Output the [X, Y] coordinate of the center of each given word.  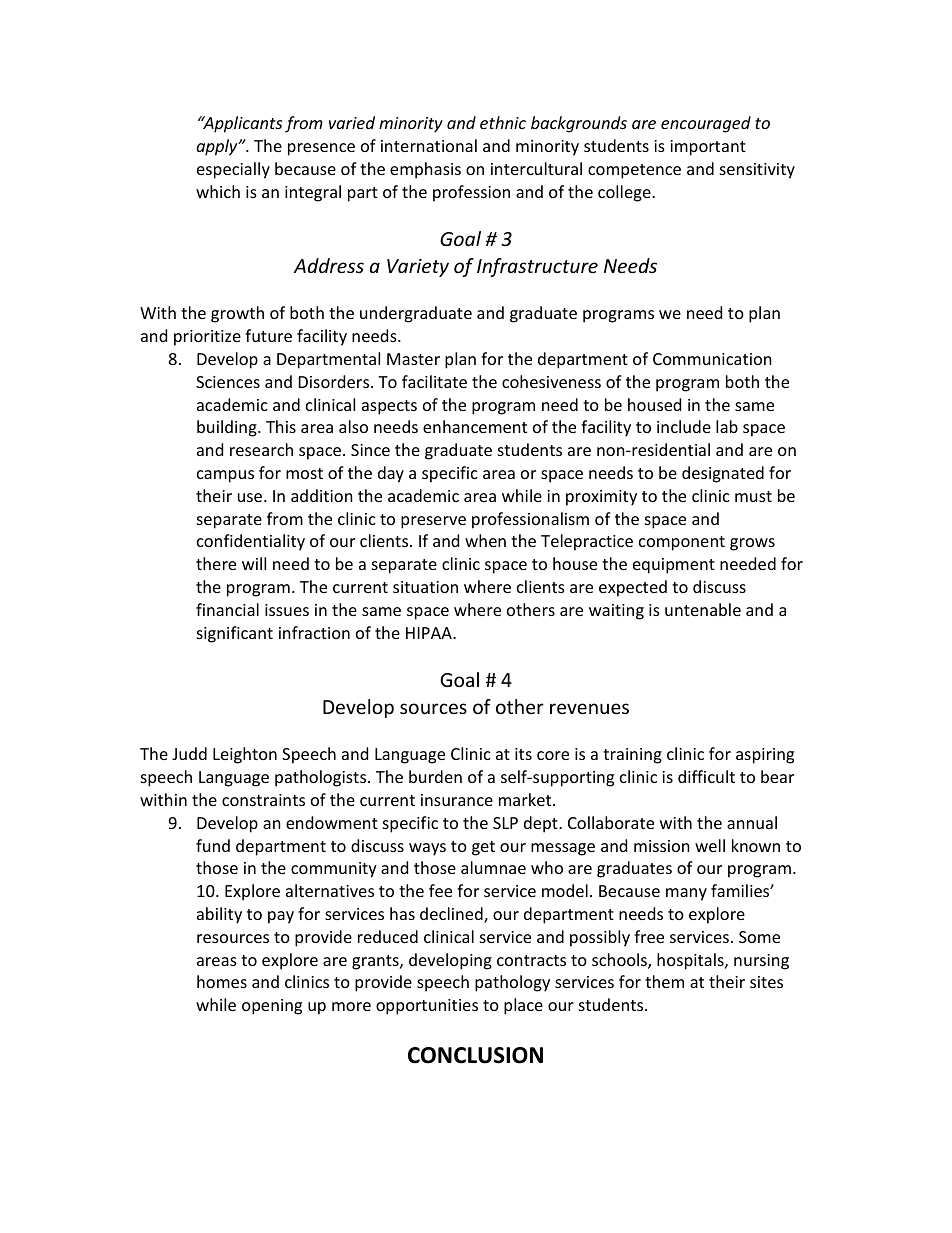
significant [235, 634]
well [710, 845]
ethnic [503, 122]
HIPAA [430, 633]
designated [723, 474]
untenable [703, 609]
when [485, 540]
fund [213, 845]
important [708, 148]
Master [413, 359]
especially [233, 170]
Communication [712, 359]
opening [272, 1007]
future [268, 335]
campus [225, 476]
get [483, 848]
